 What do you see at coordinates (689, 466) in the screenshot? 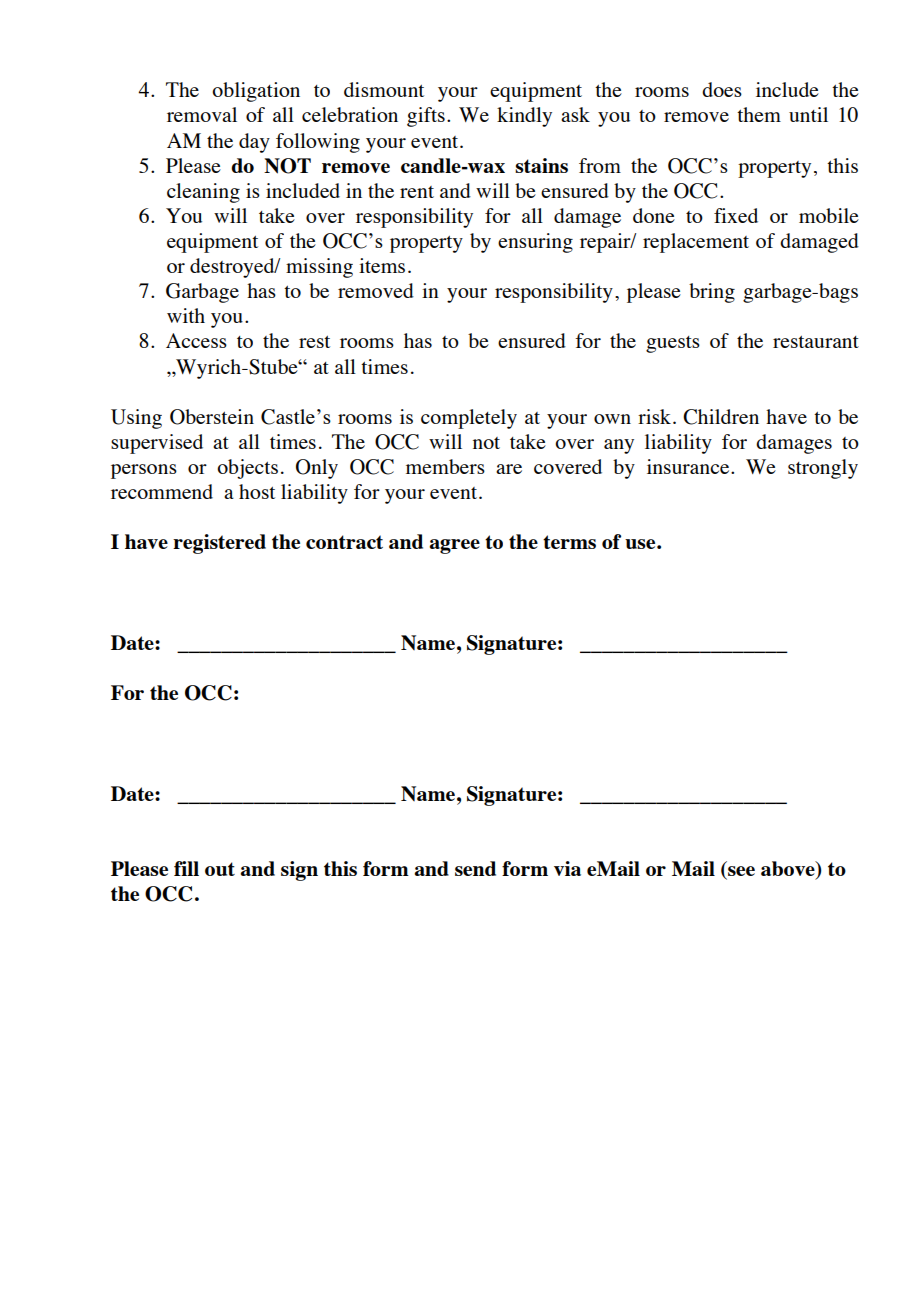
I see `insurance` at bounding box center [689, 466].
